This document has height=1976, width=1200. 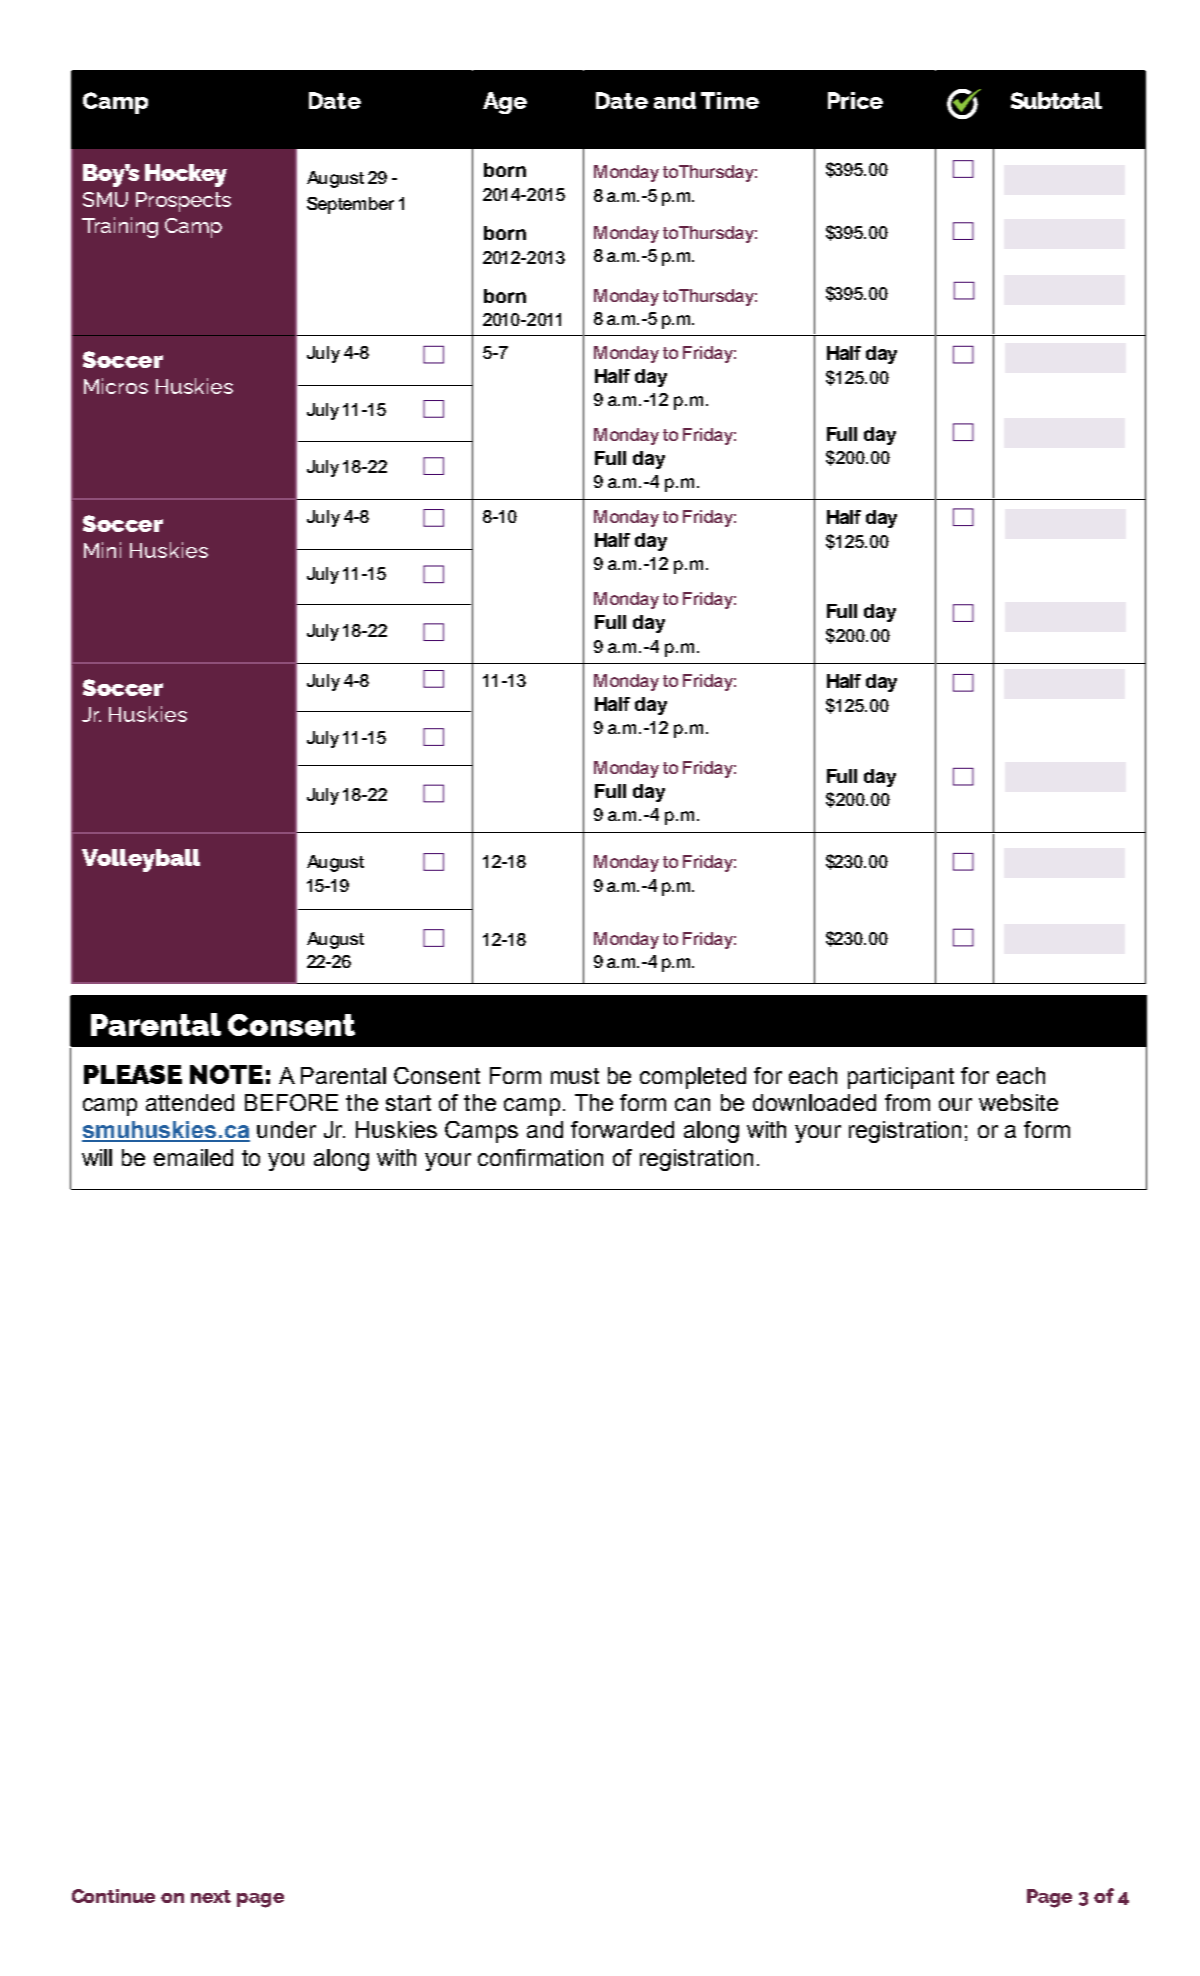 I want to click on website, so click(x=1018, y=1102).
